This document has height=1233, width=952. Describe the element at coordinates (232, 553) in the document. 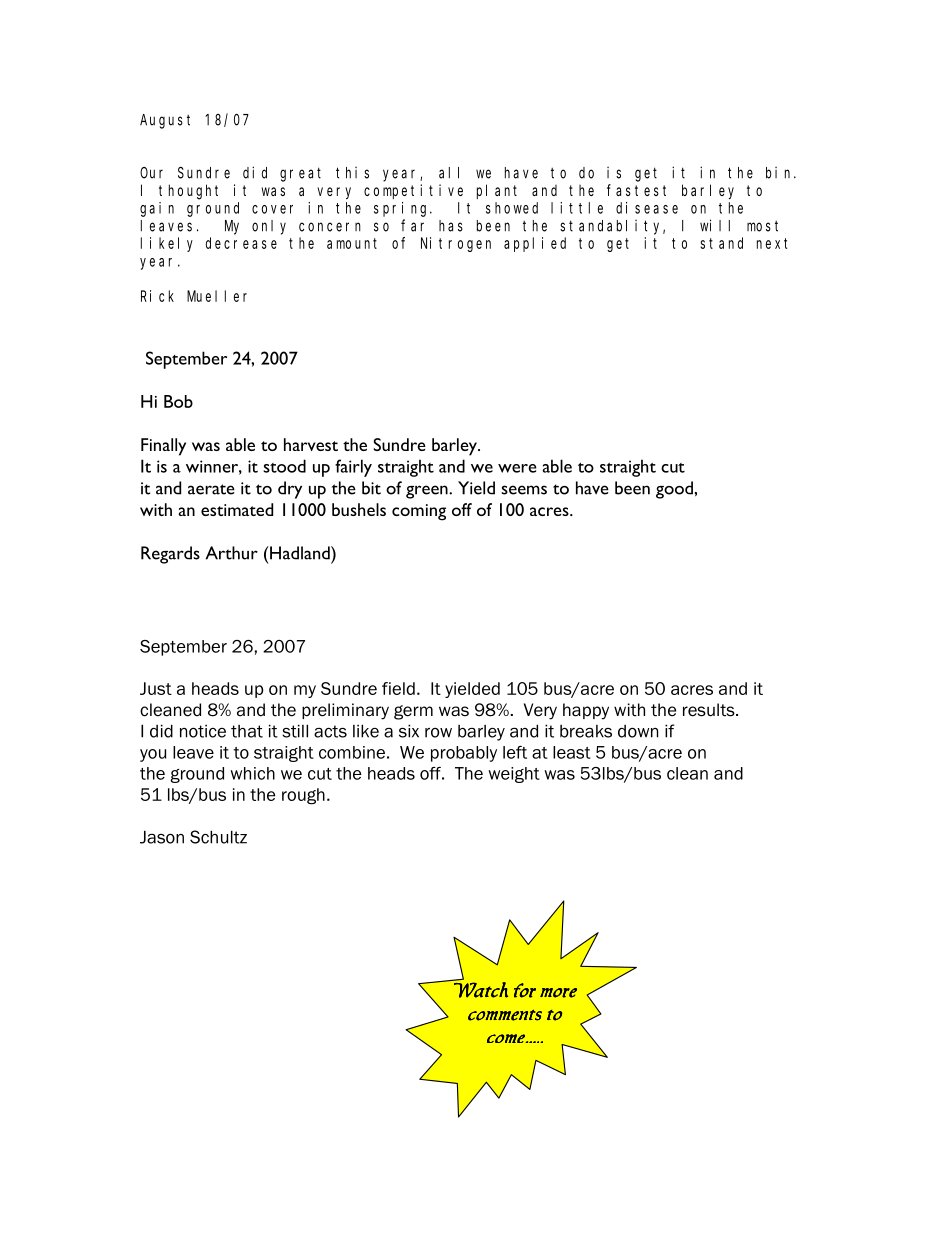

I see `Arthur` at that location.
